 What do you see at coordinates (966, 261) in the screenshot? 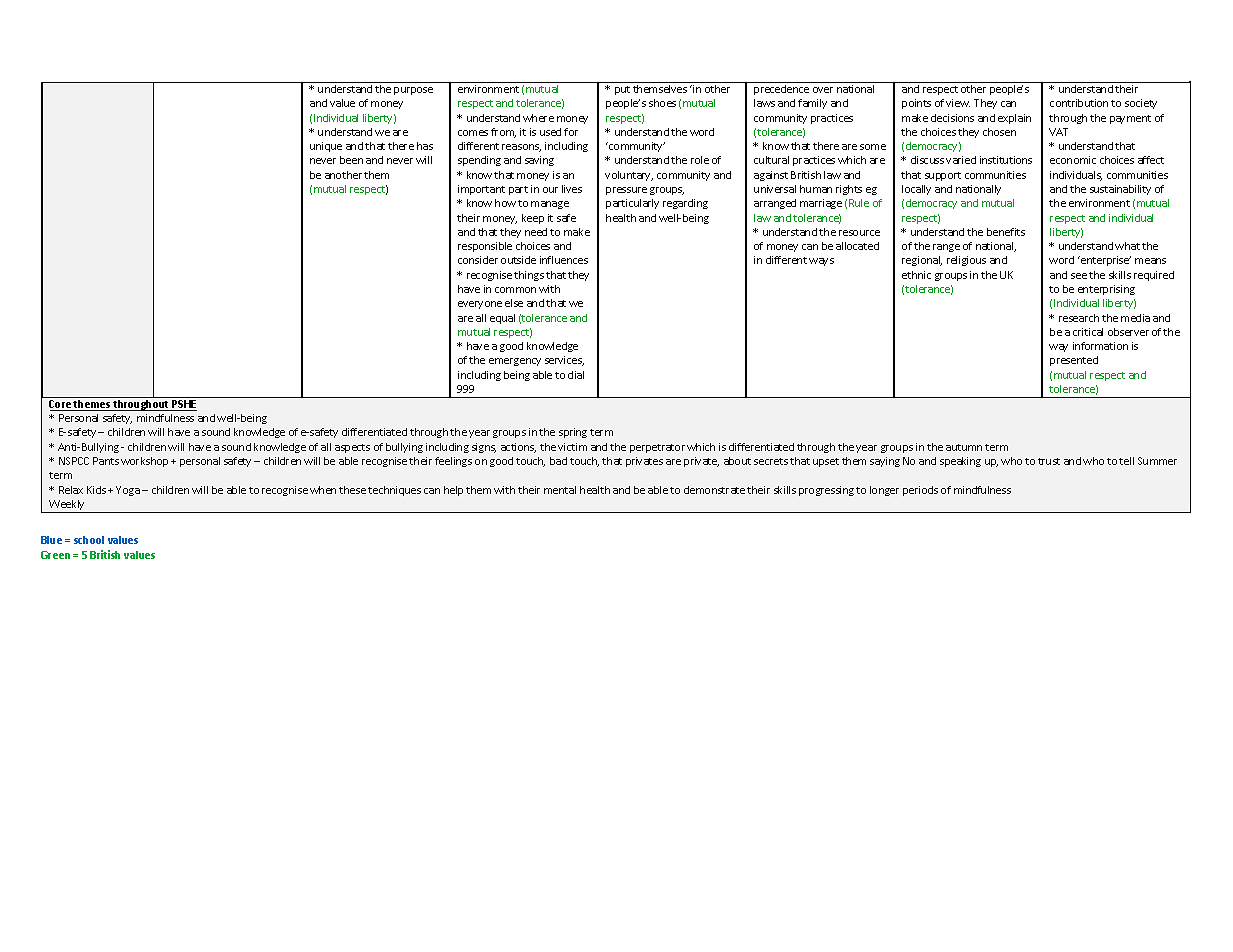
I see `religious` at bounding box center [966, 261].
